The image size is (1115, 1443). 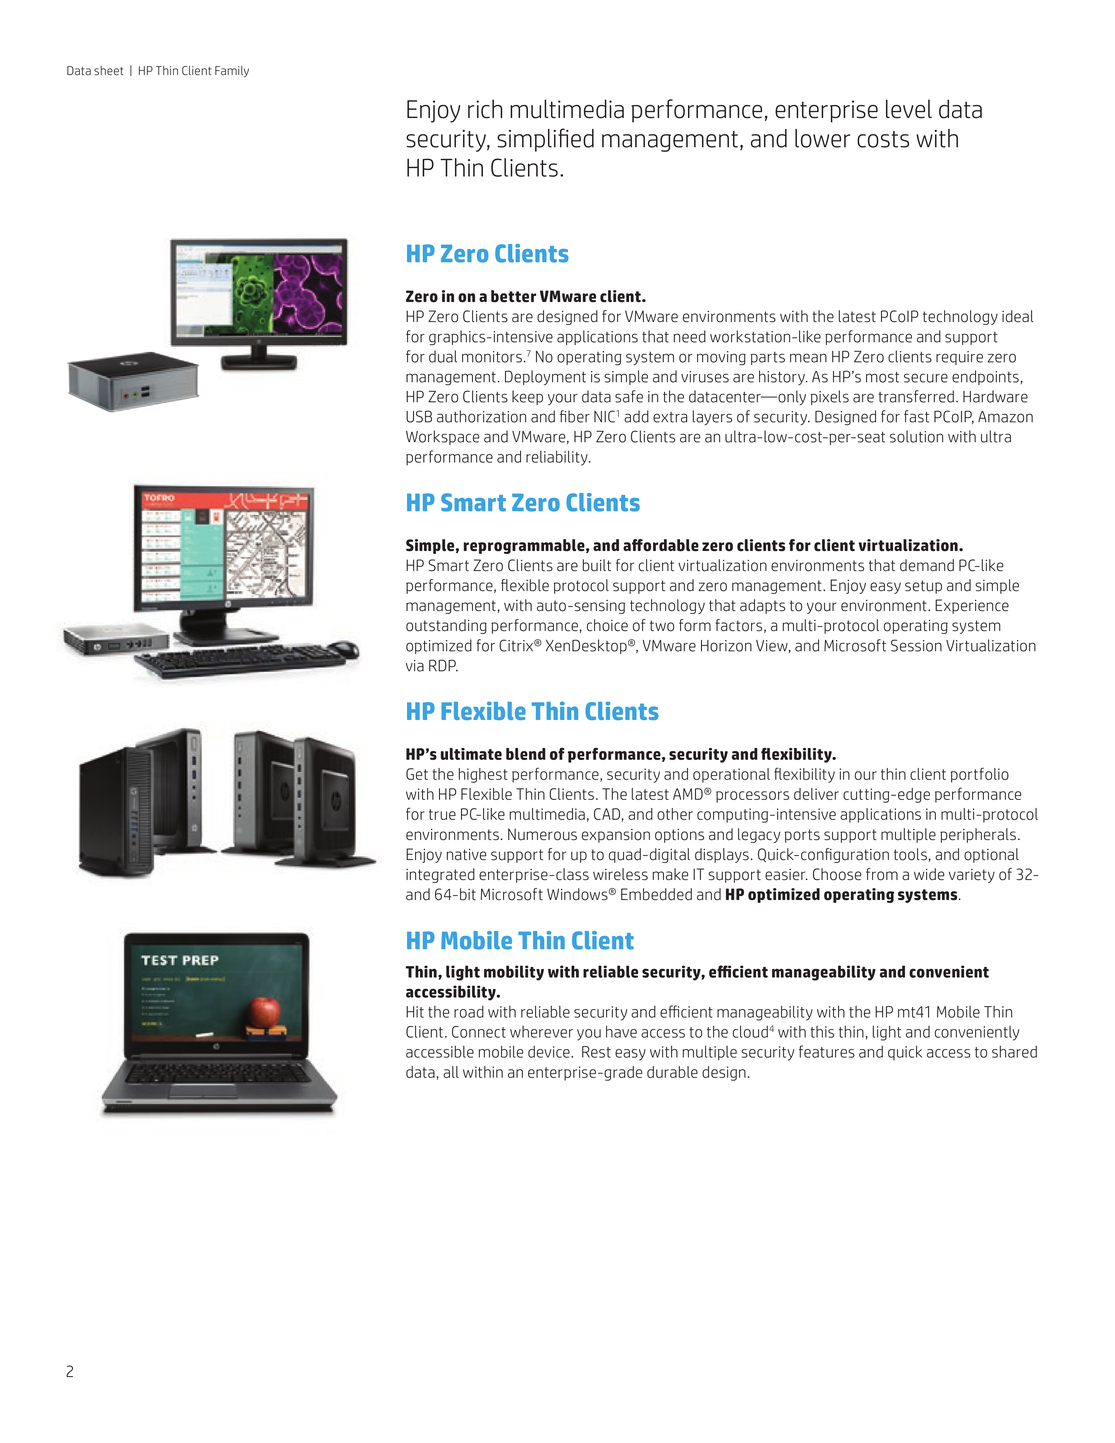 What do you see at coordinates (596, 565) in the image?
I see `built` at bounding box center [596, 565].
